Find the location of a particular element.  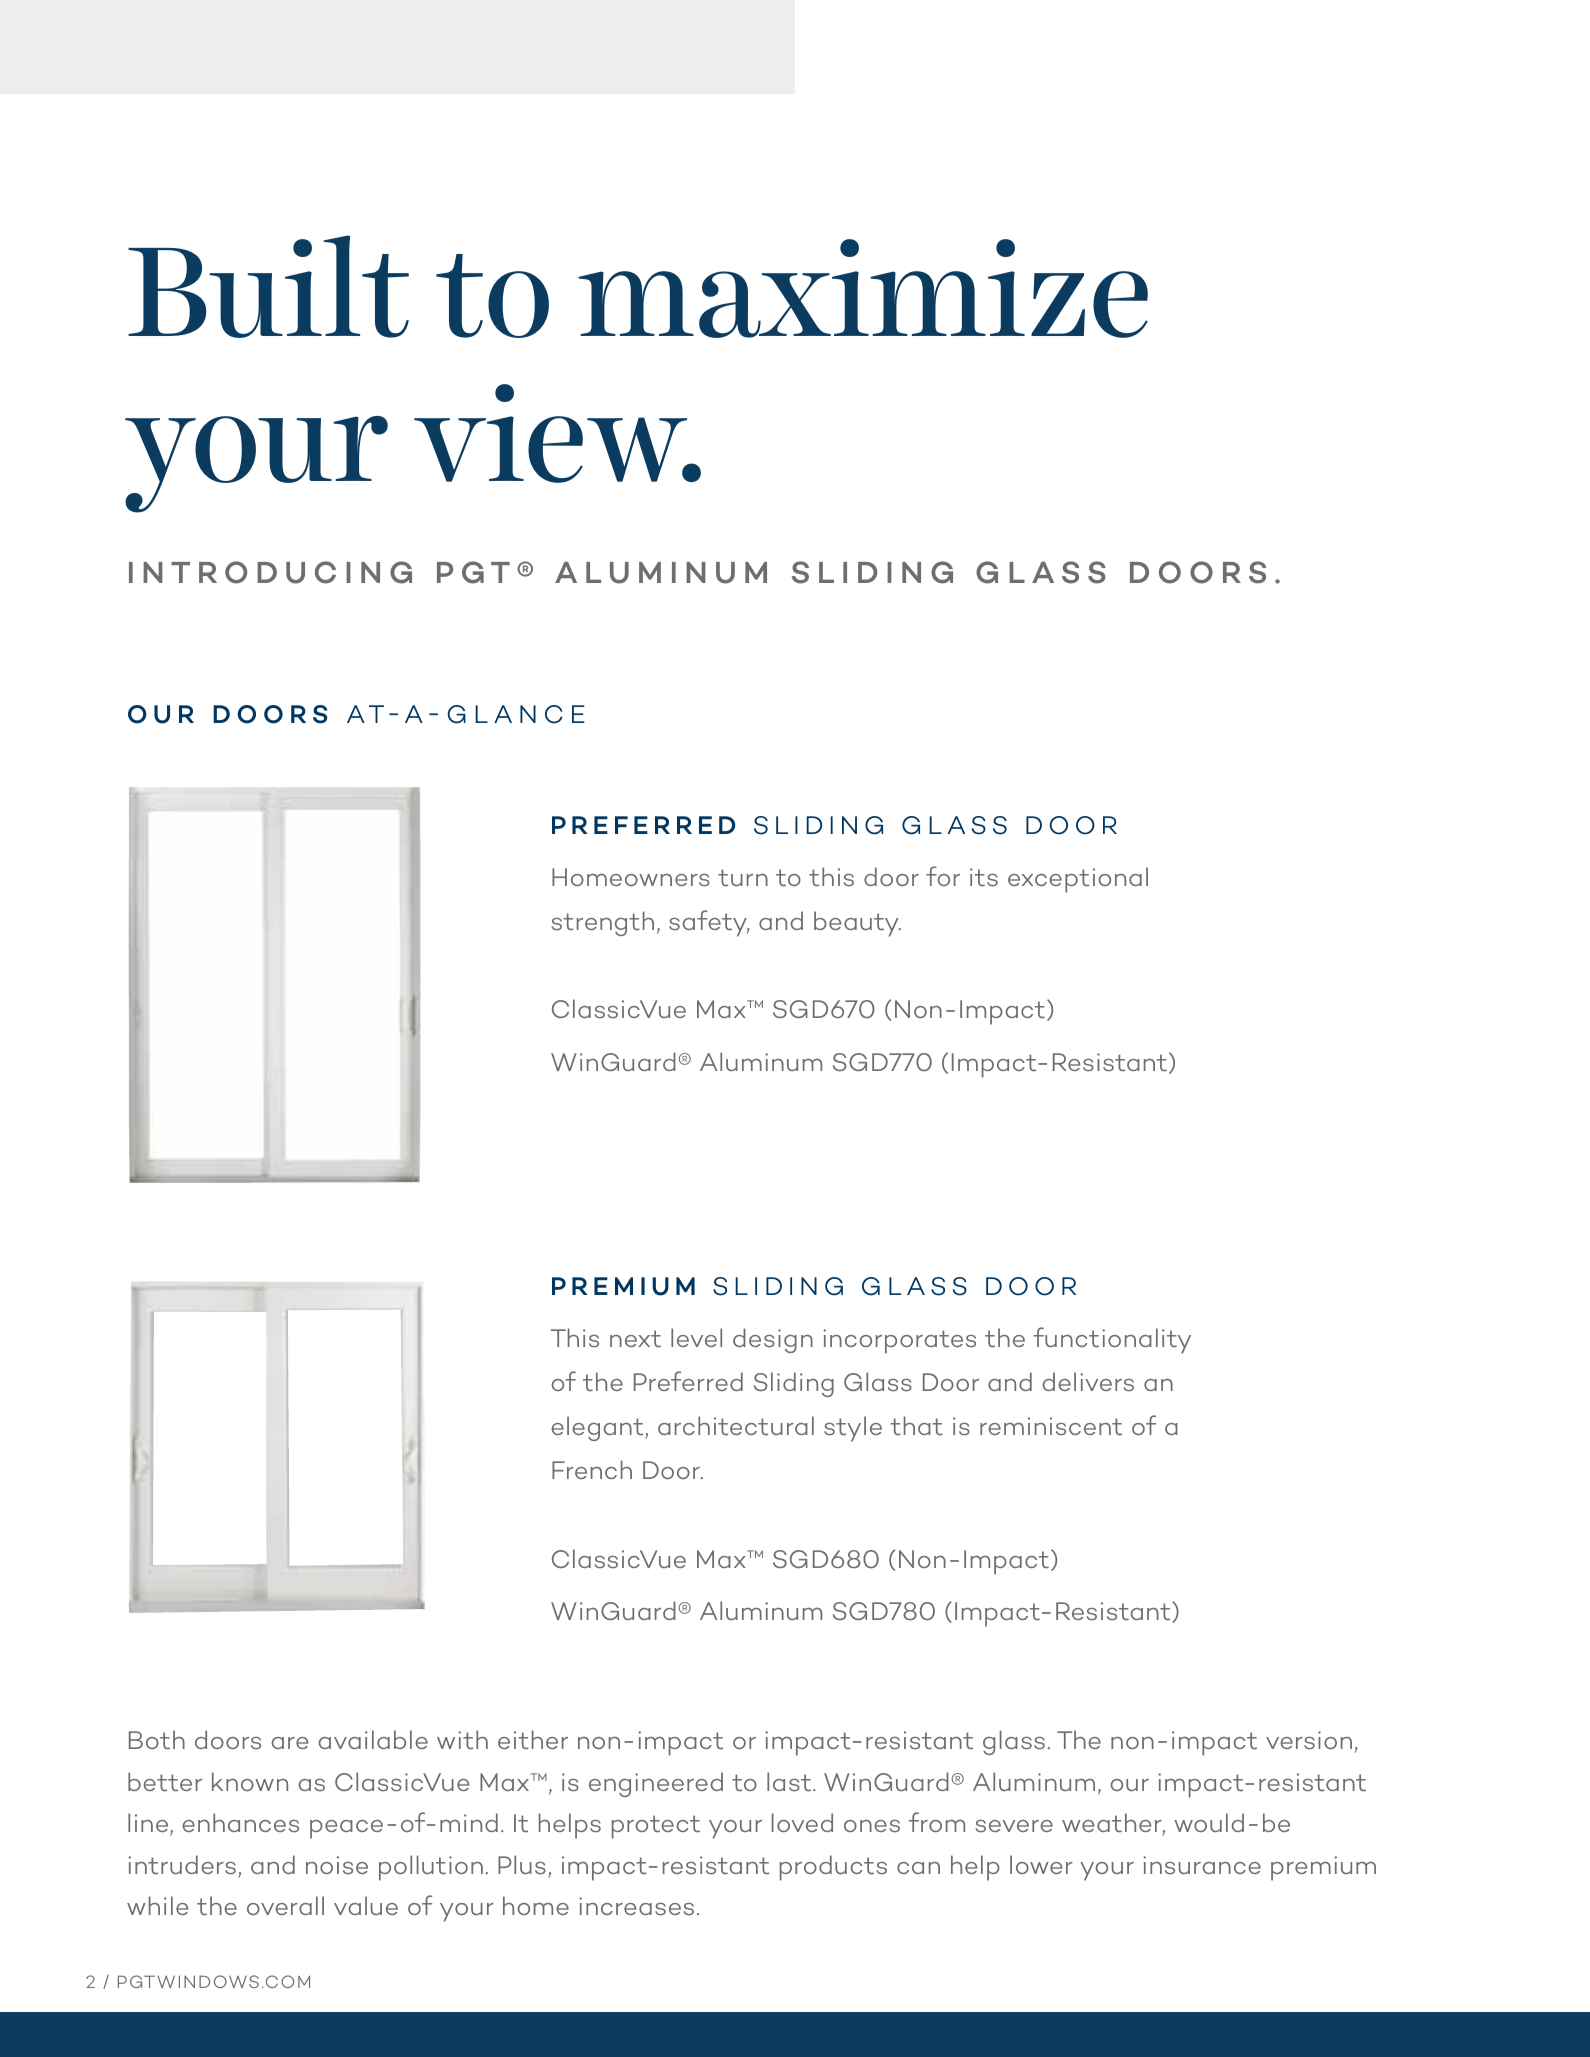

exceptional is located at coordinates (1078, 880).
